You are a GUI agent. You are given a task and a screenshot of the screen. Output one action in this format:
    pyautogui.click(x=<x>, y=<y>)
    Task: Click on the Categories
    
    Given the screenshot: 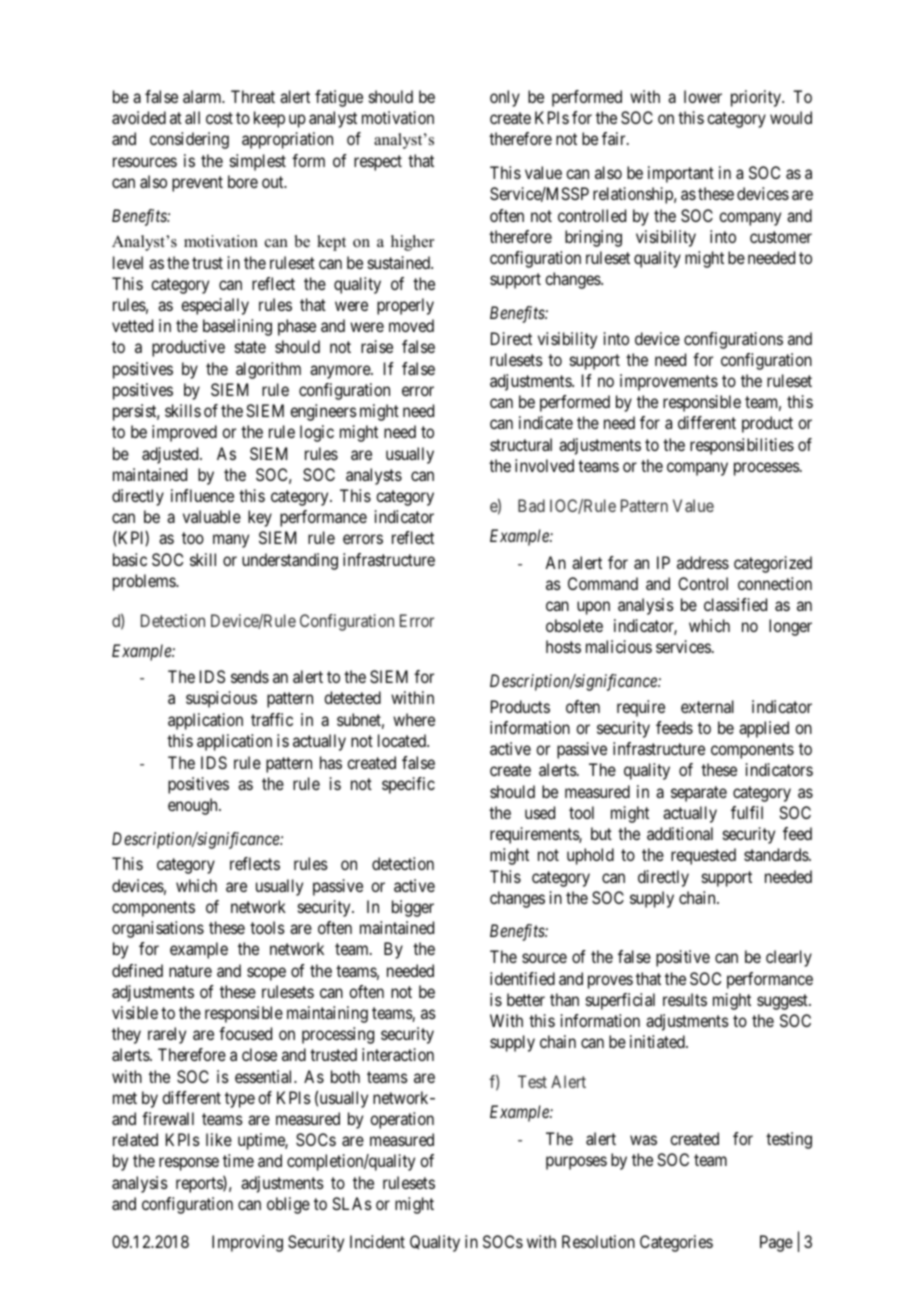 What is the action you would take?
    pyautogui.click(x=676, y=1243)
